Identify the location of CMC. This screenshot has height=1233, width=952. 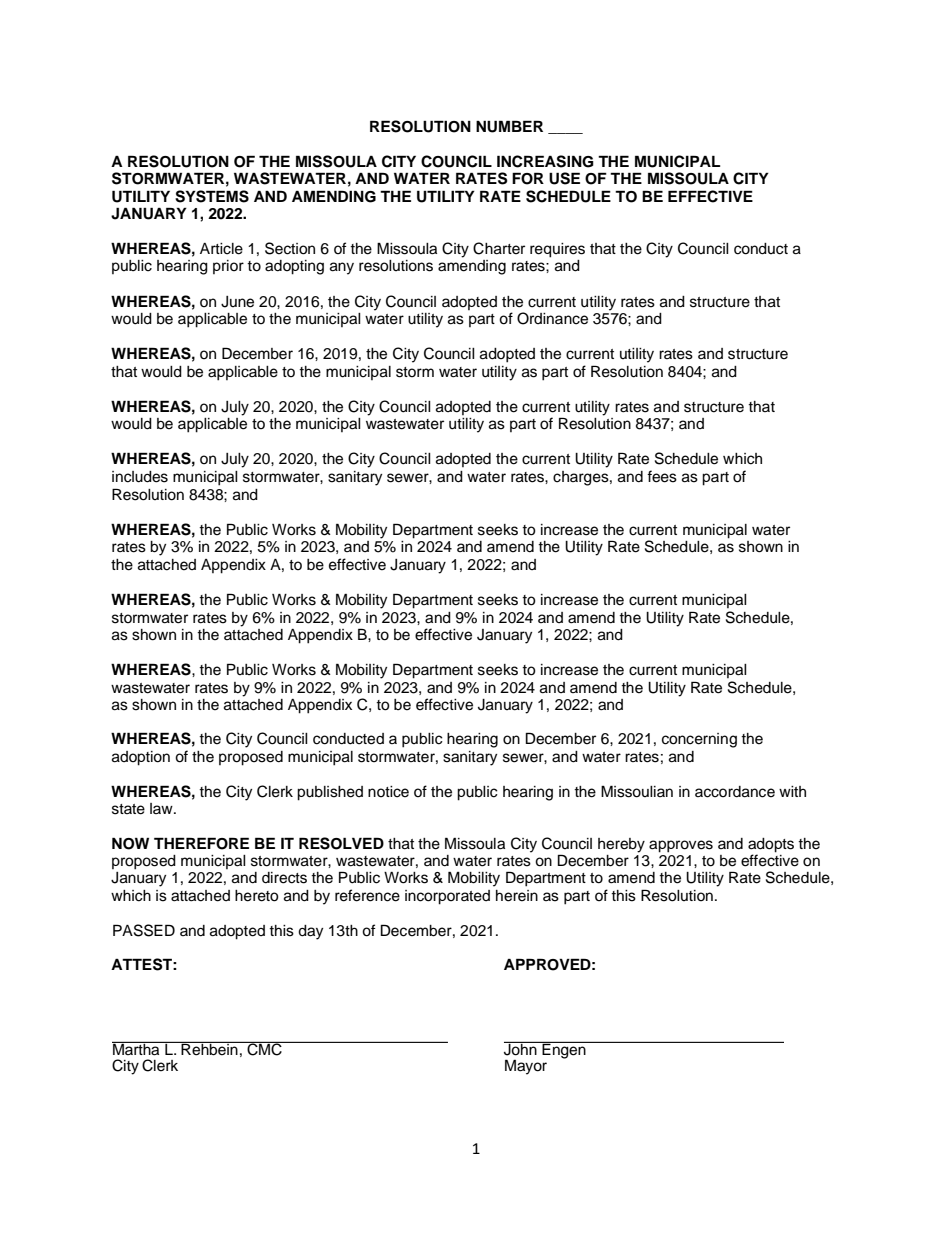
(264, 1048).
